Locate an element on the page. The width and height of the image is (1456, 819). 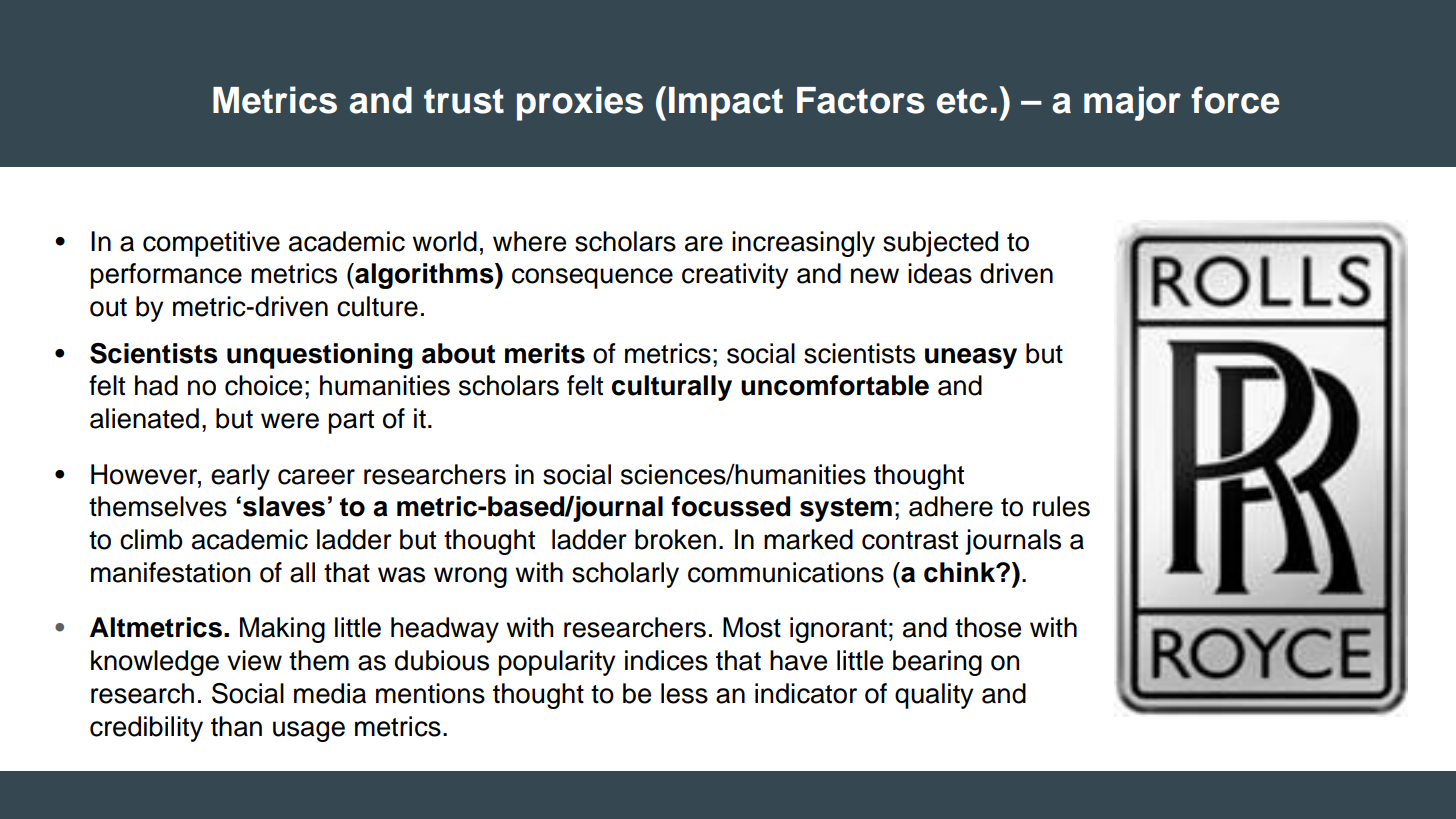
focussed is located at coordinates (731, 506).
